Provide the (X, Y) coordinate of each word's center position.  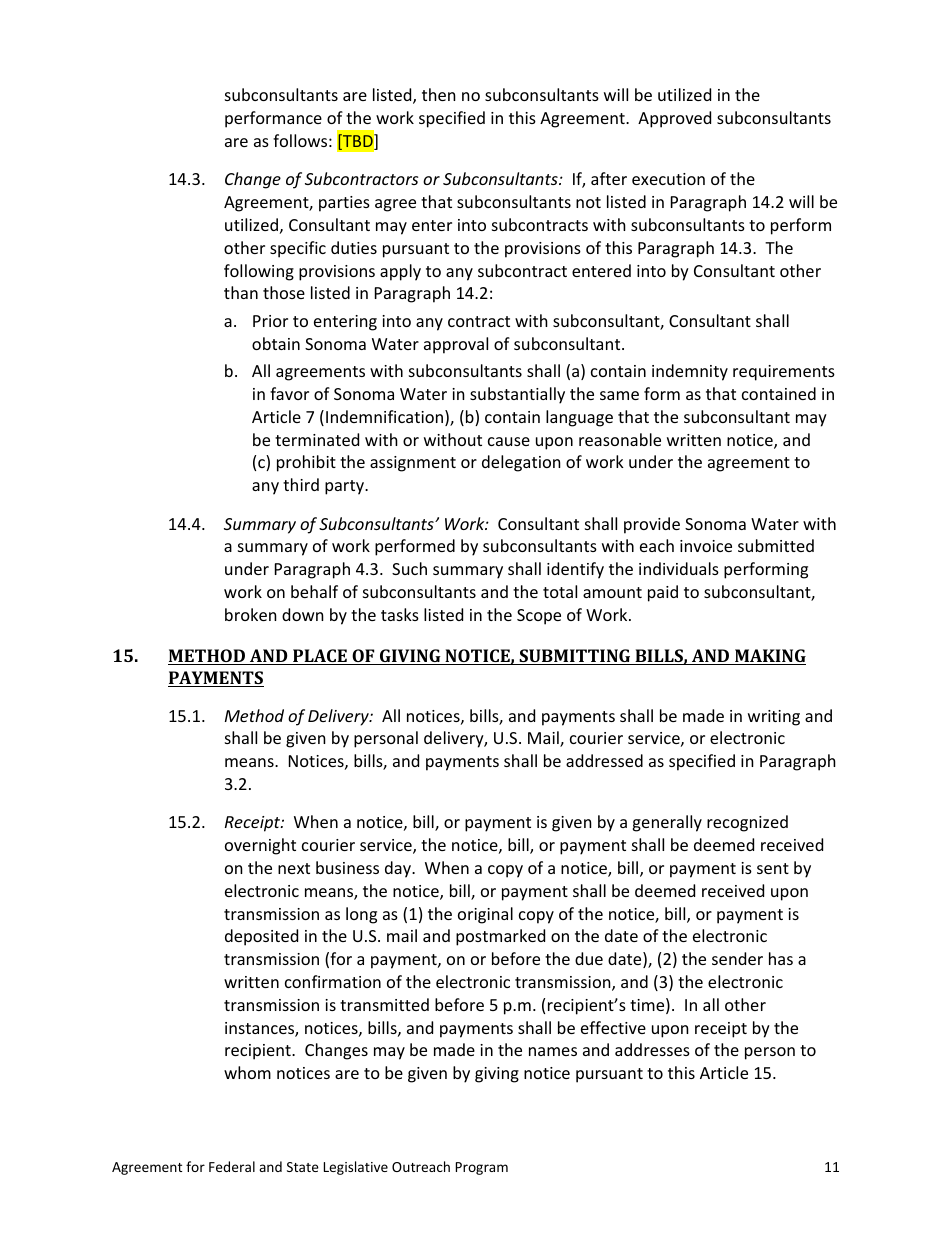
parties (344, 204)
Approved (674, 119)
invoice (706, 546)
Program (482, 1168)
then (439, 94)
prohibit (306, 463)
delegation (521, 463)
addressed (604, 760)
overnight (260, 846)
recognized (747, 823)
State (303, 1167)
